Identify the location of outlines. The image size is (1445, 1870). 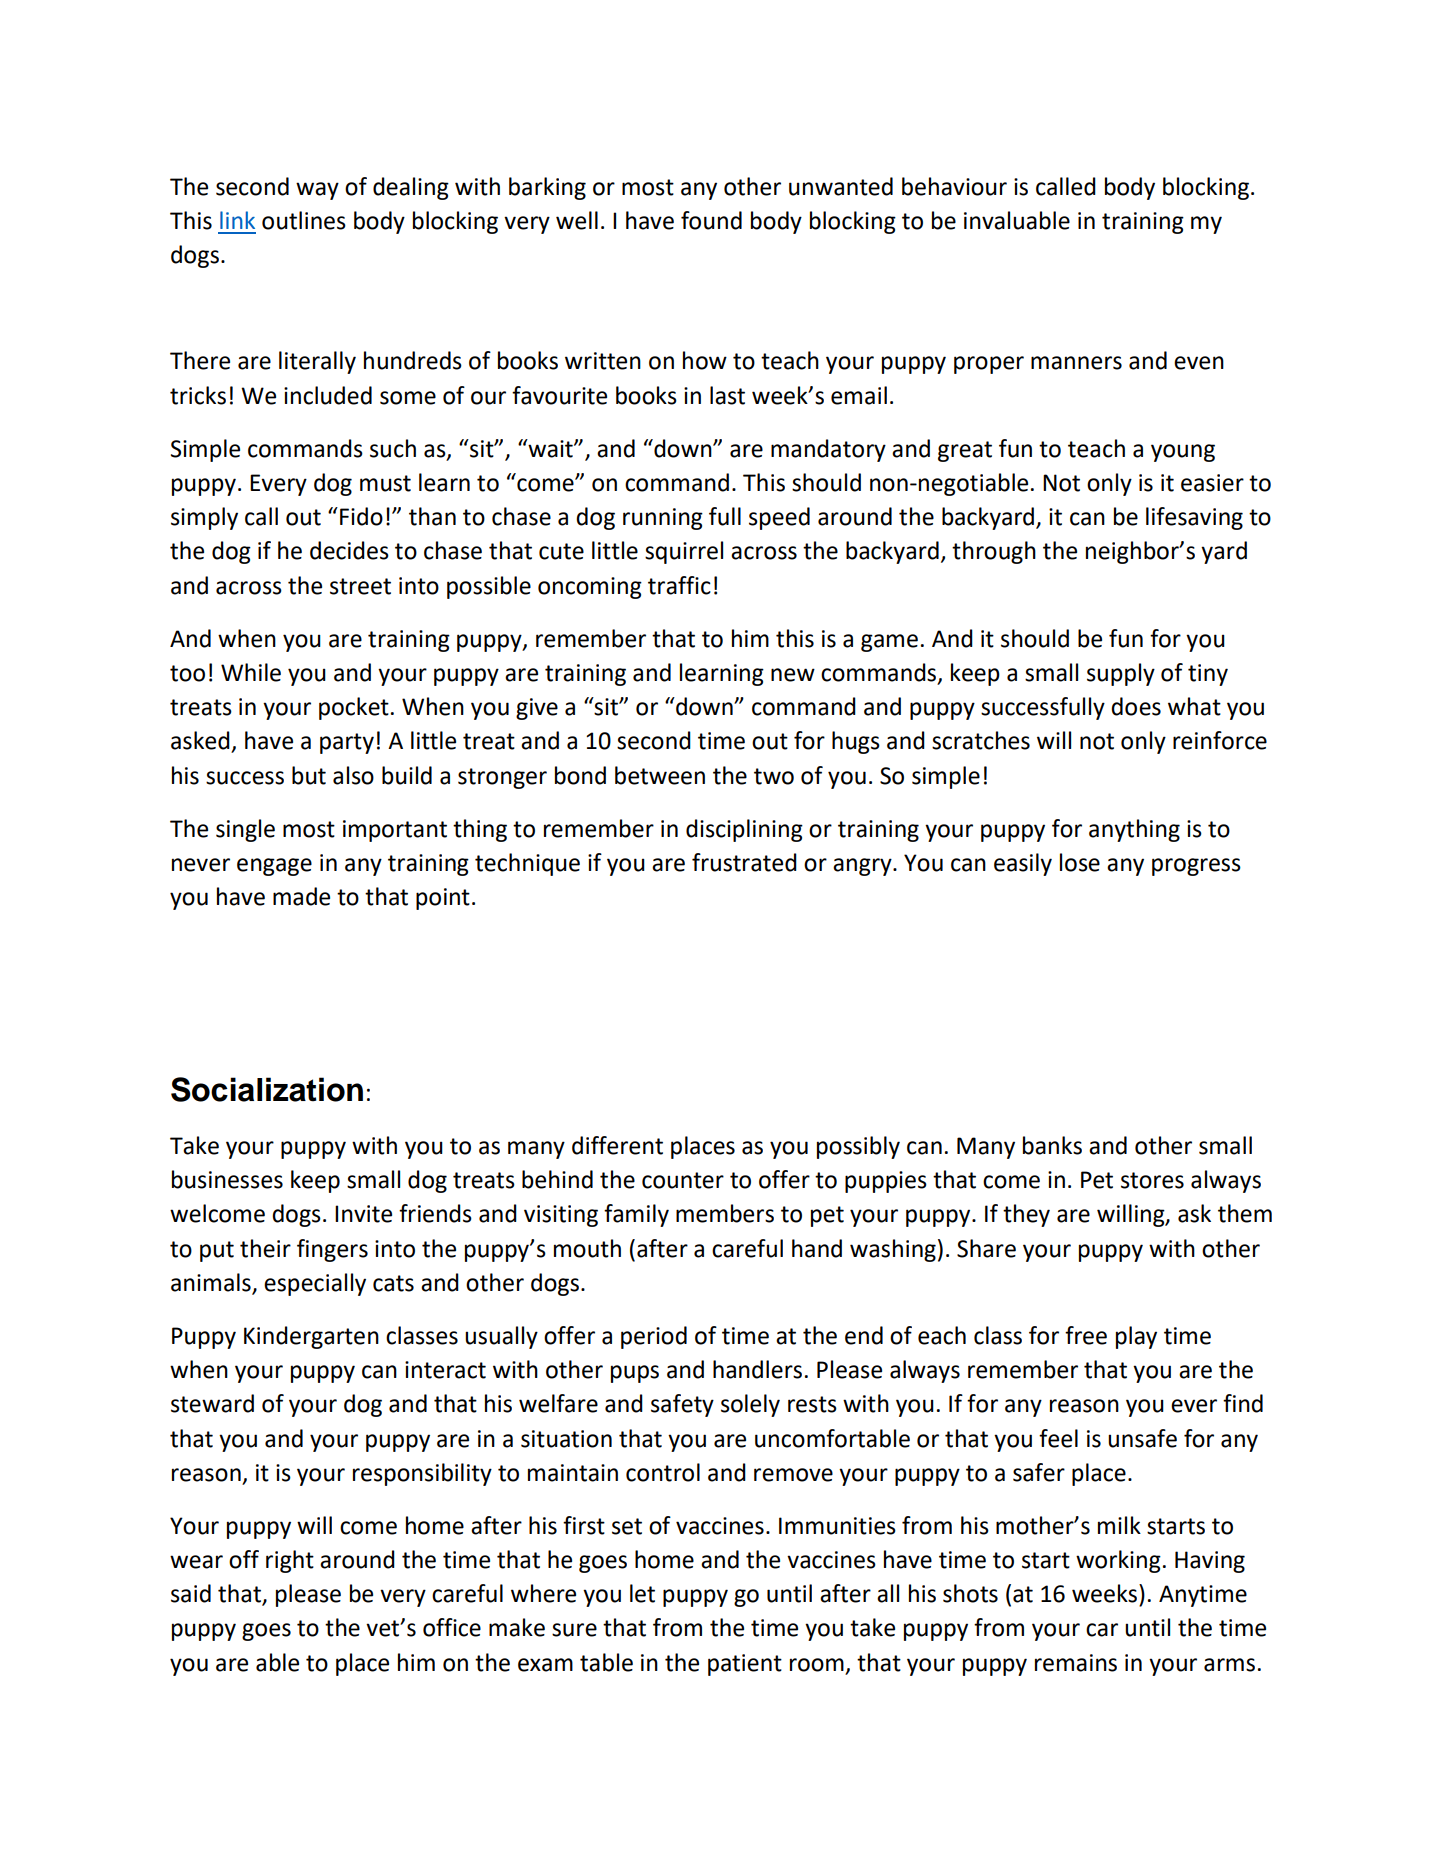
(304, 220).
